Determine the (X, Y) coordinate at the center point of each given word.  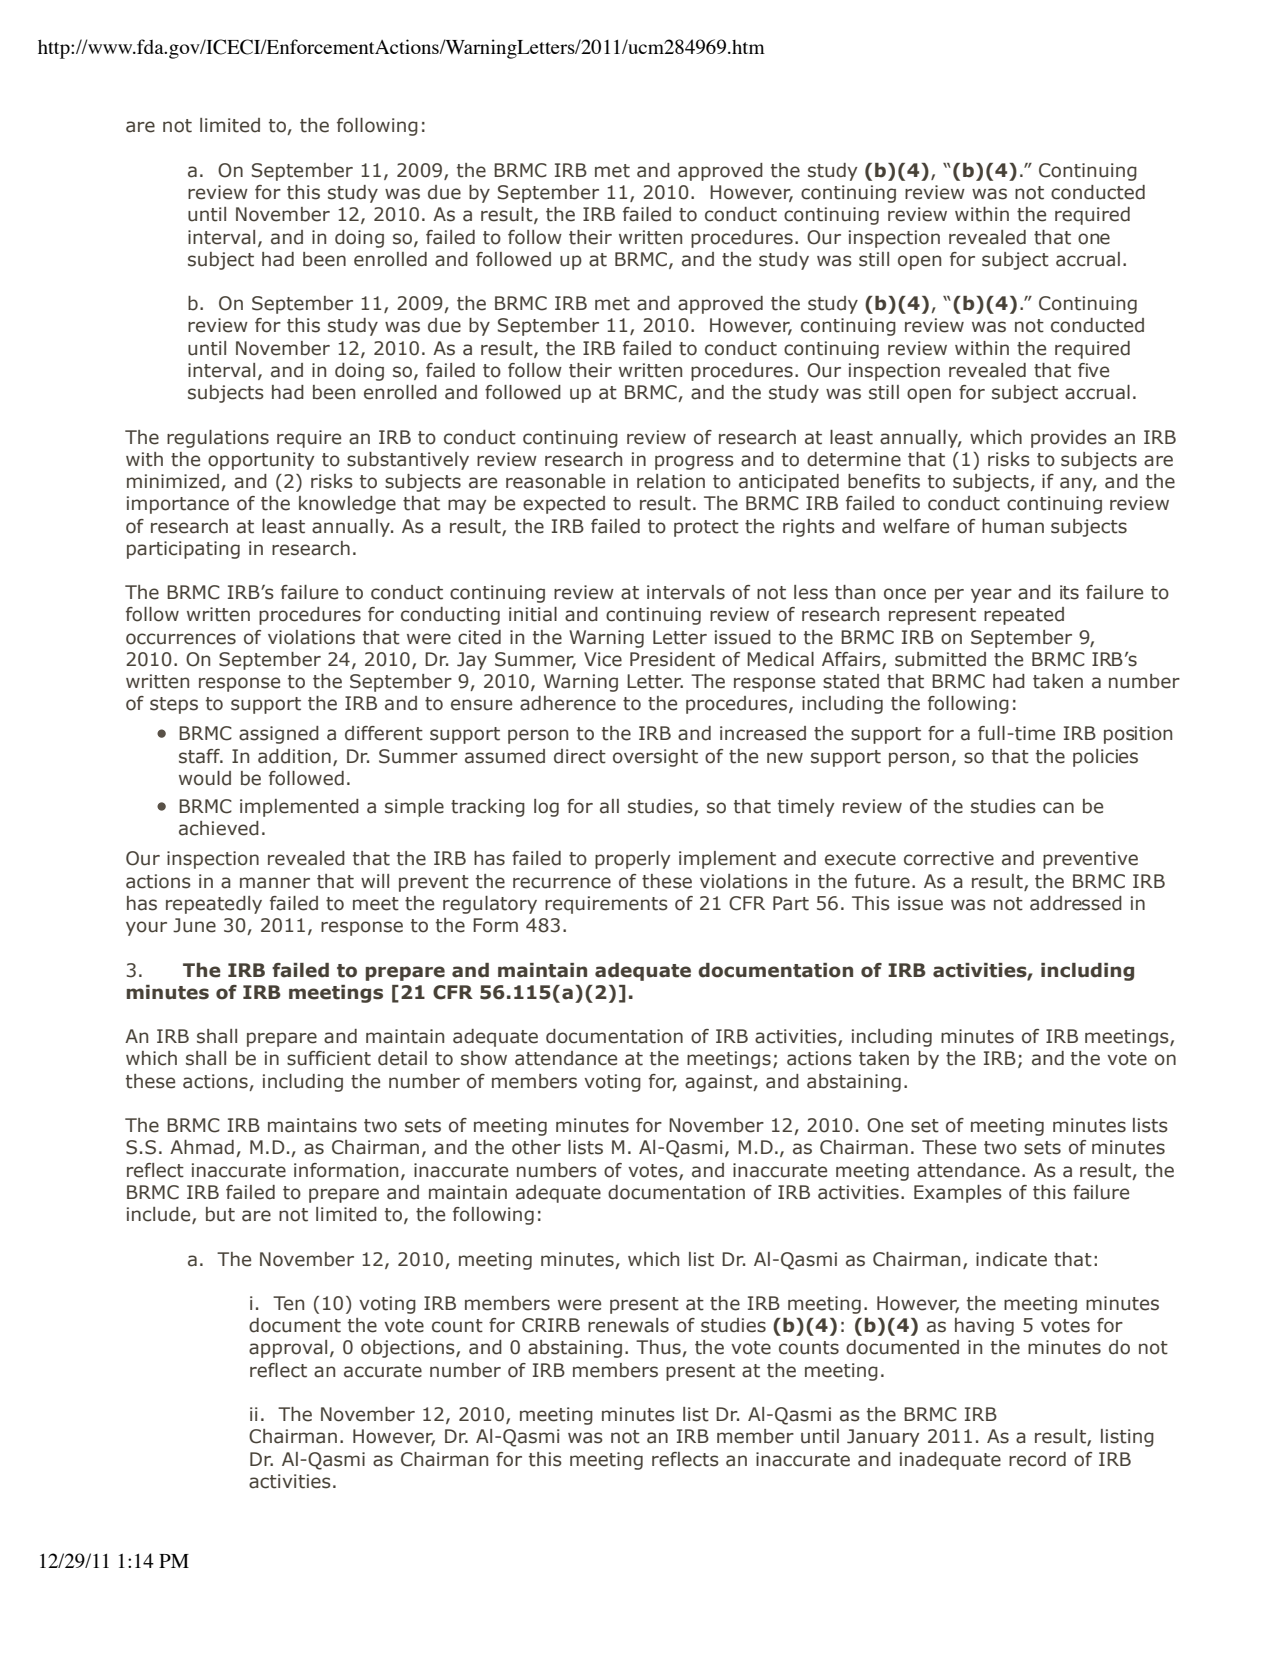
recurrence (562, 883)
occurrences (181, 639)
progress (694, 462)
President (672, 659)
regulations (218, 439)
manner (275, 883)
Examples (958, 1194)
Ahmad (202, 1147)
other (536, 1147)
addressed (1076, 903)
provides (1069, 439)
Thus (659, 1348)
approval (288, 1349)
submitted (940, 659)
